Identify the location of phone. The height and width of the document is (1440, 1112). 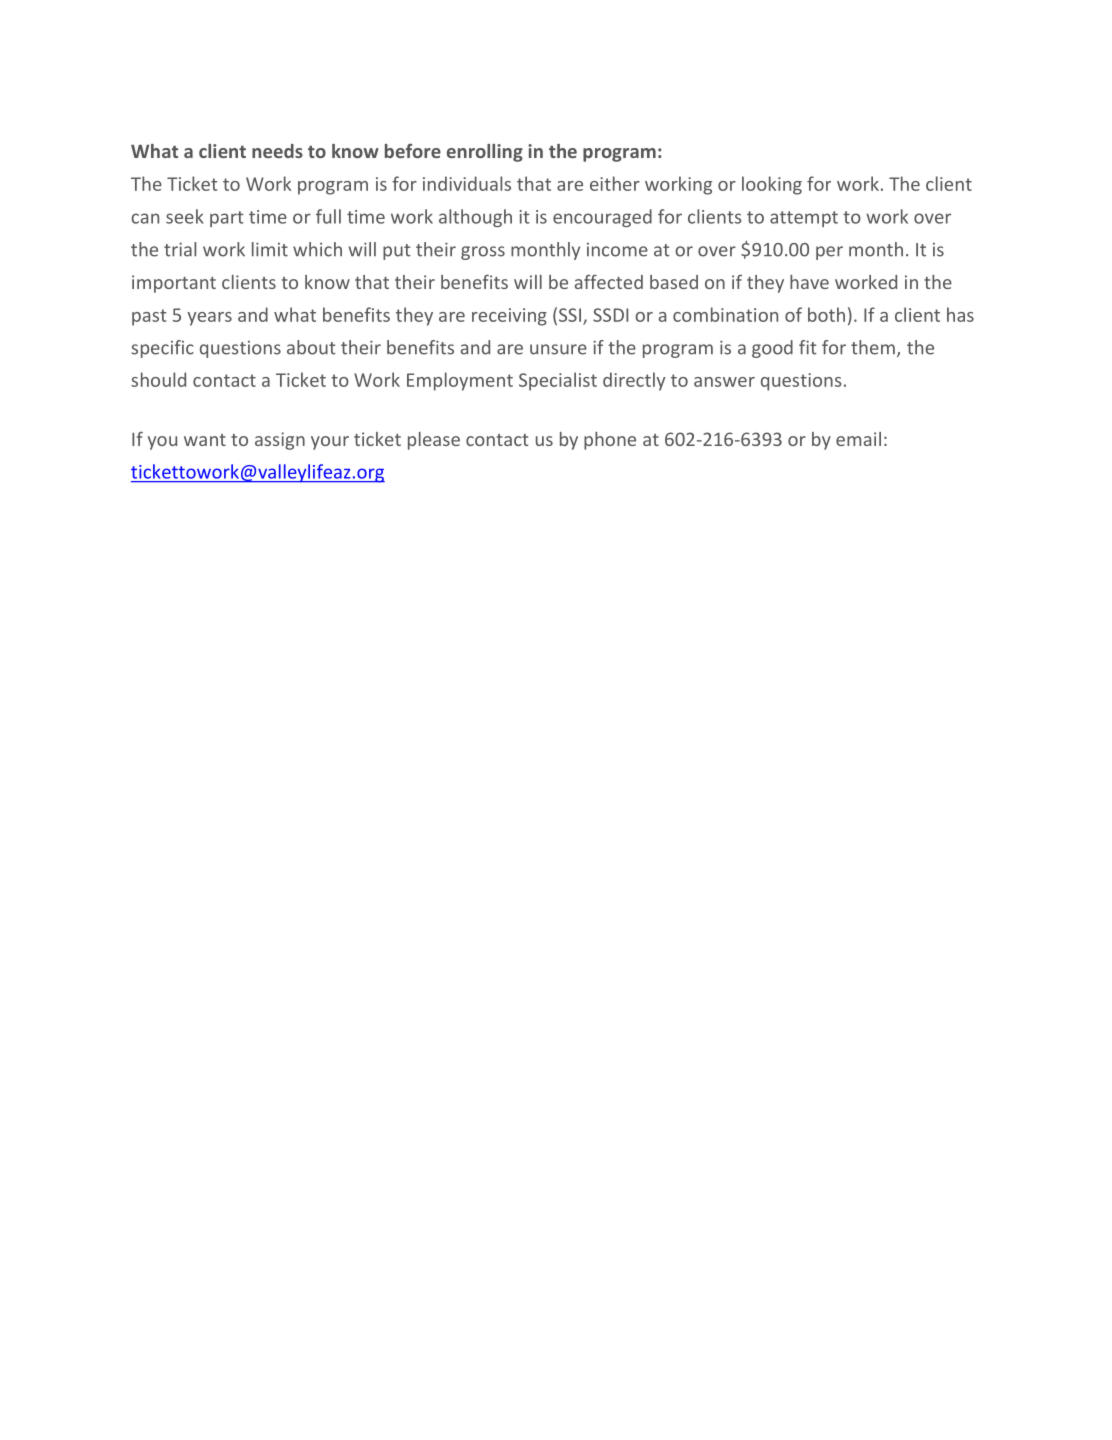
(610, 441).
